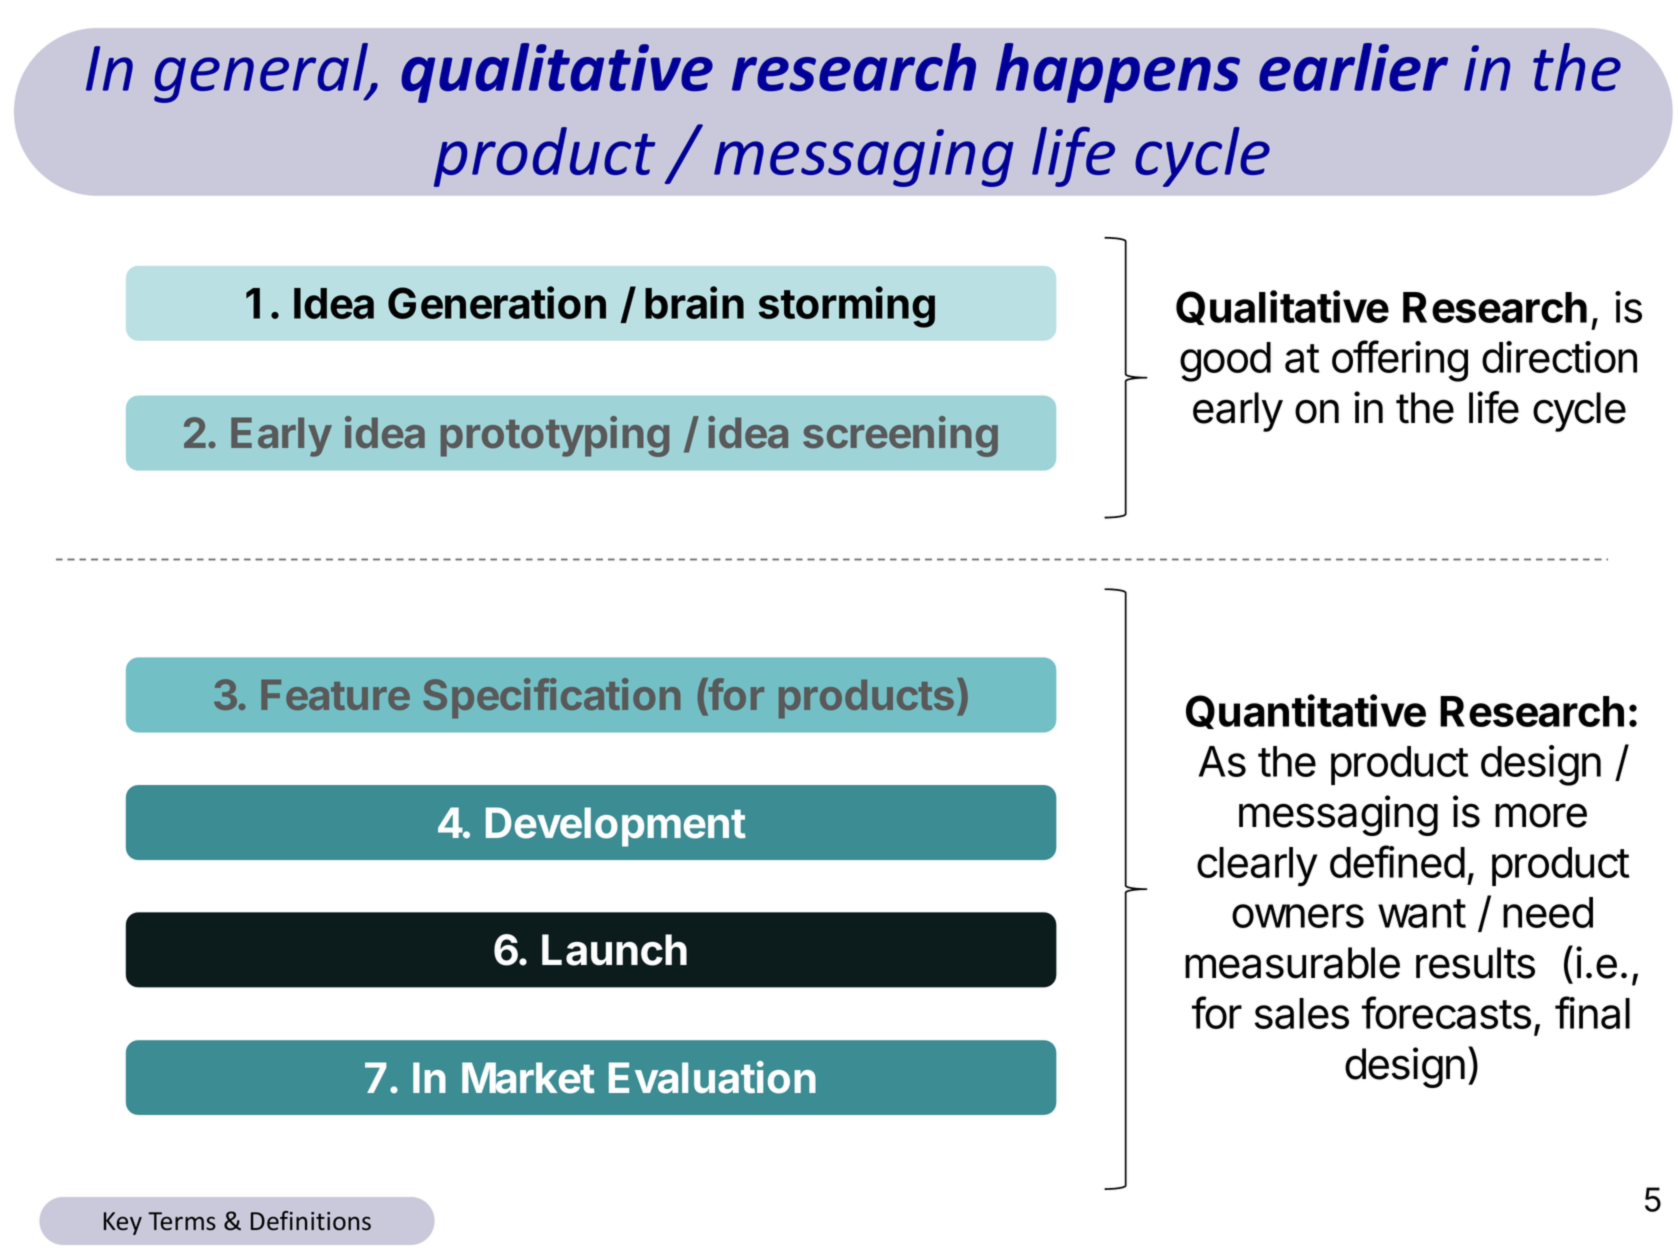  Describe the element at coordinates (497, 302) in the page. I see `Generation` at that location.
